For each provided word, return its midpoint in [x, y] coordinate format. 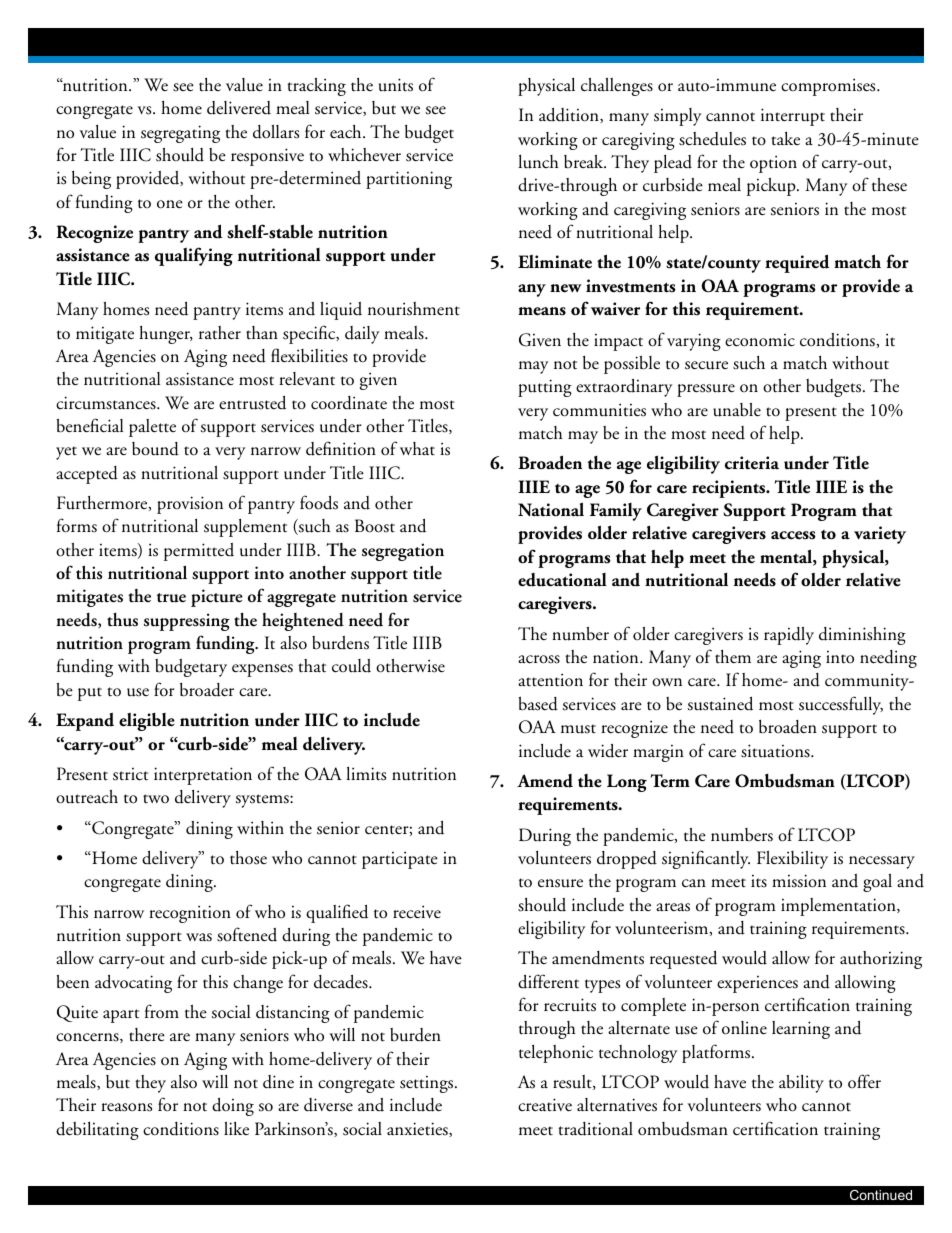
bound [155, 449]
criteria [752, 463]
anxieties [418, 1129]
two [156, 798]
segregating [180, 134]
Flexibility [792, 860]
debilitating [97, 1130]
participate [400, 860]
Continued [881, 1195]
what [417, 449]
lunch [538, 162]
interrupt [793, 117]
